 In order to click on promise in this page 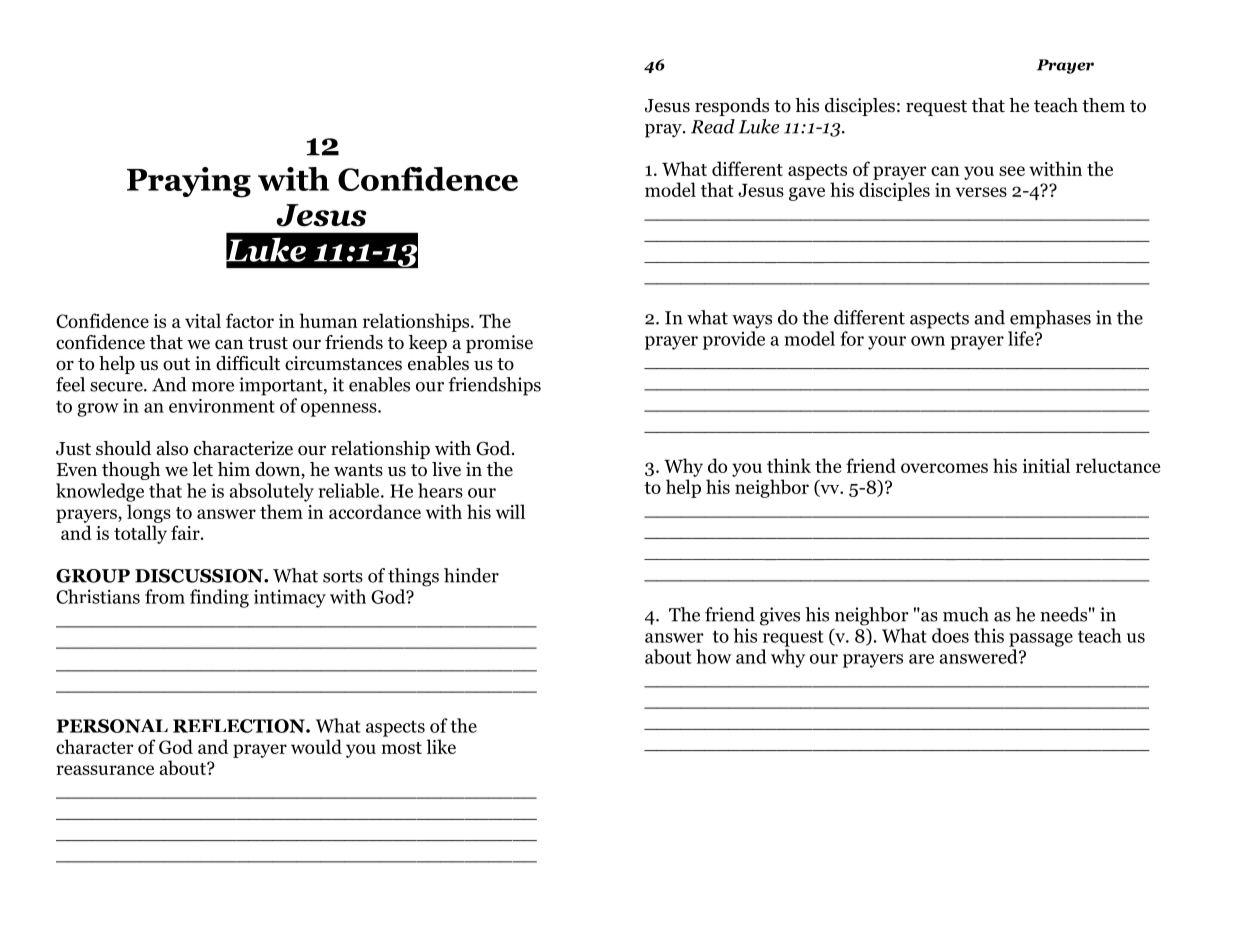, I will do `click(499, 344)`.
